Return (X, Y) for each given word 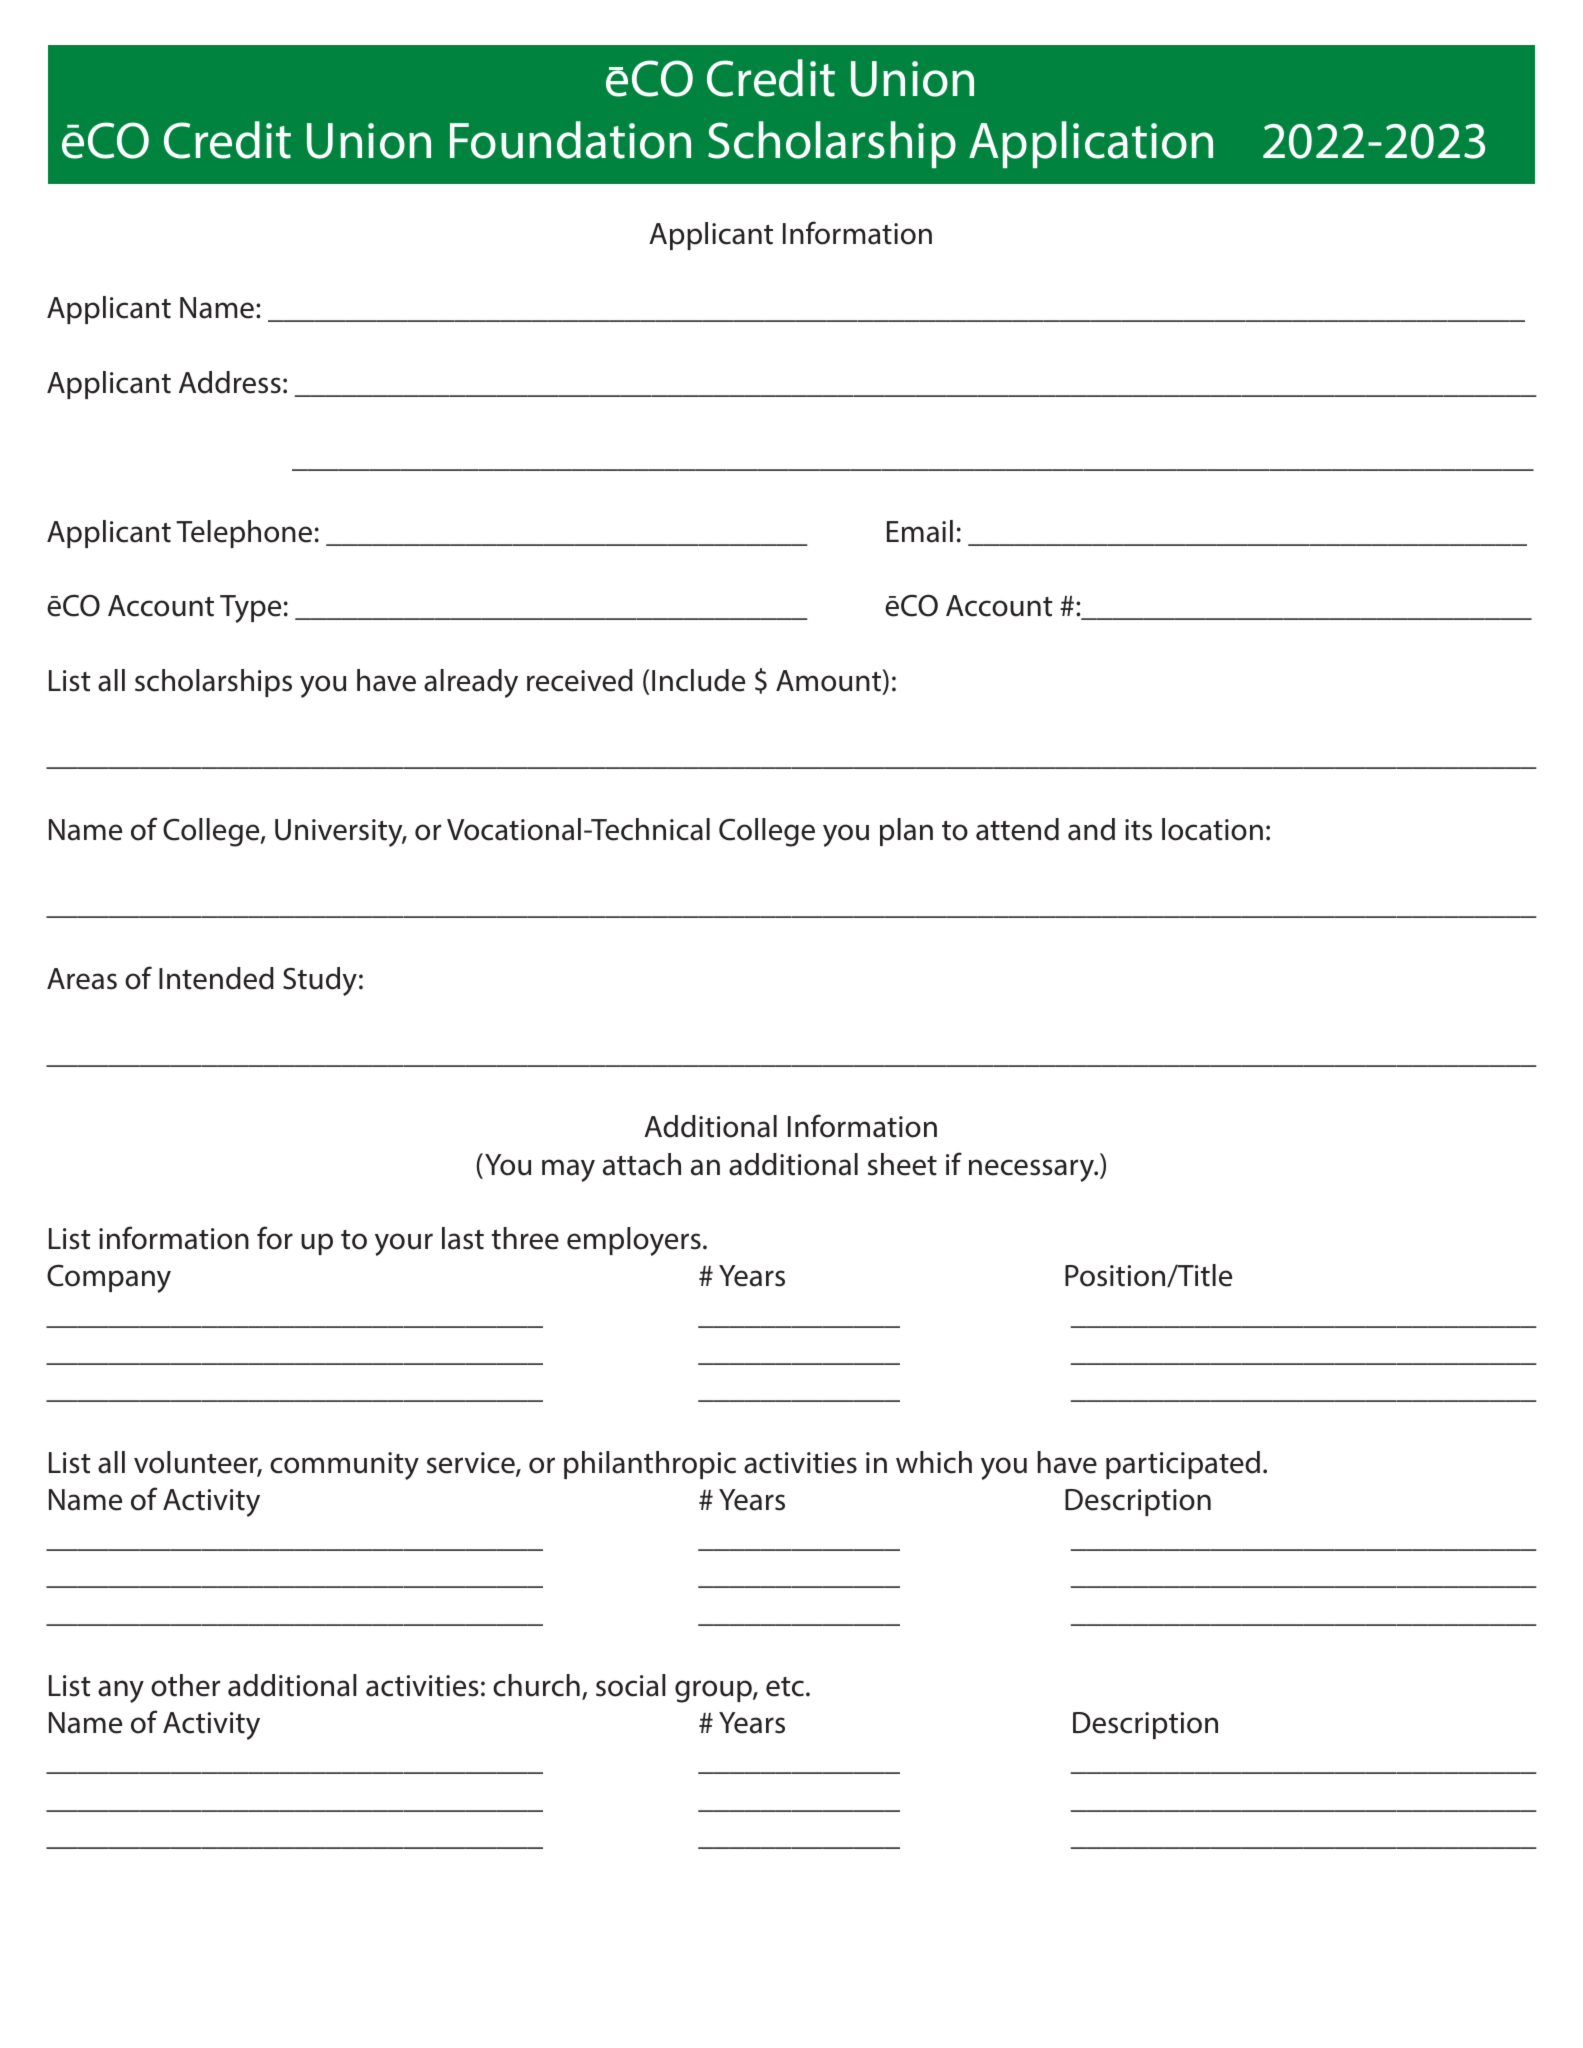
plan (906, 832)
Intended (216, 978)
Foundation (570, 140)
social (631, 1685)
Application (1091, 144)
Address (230, 382)
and (1091, 829)
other (185, 1685)
